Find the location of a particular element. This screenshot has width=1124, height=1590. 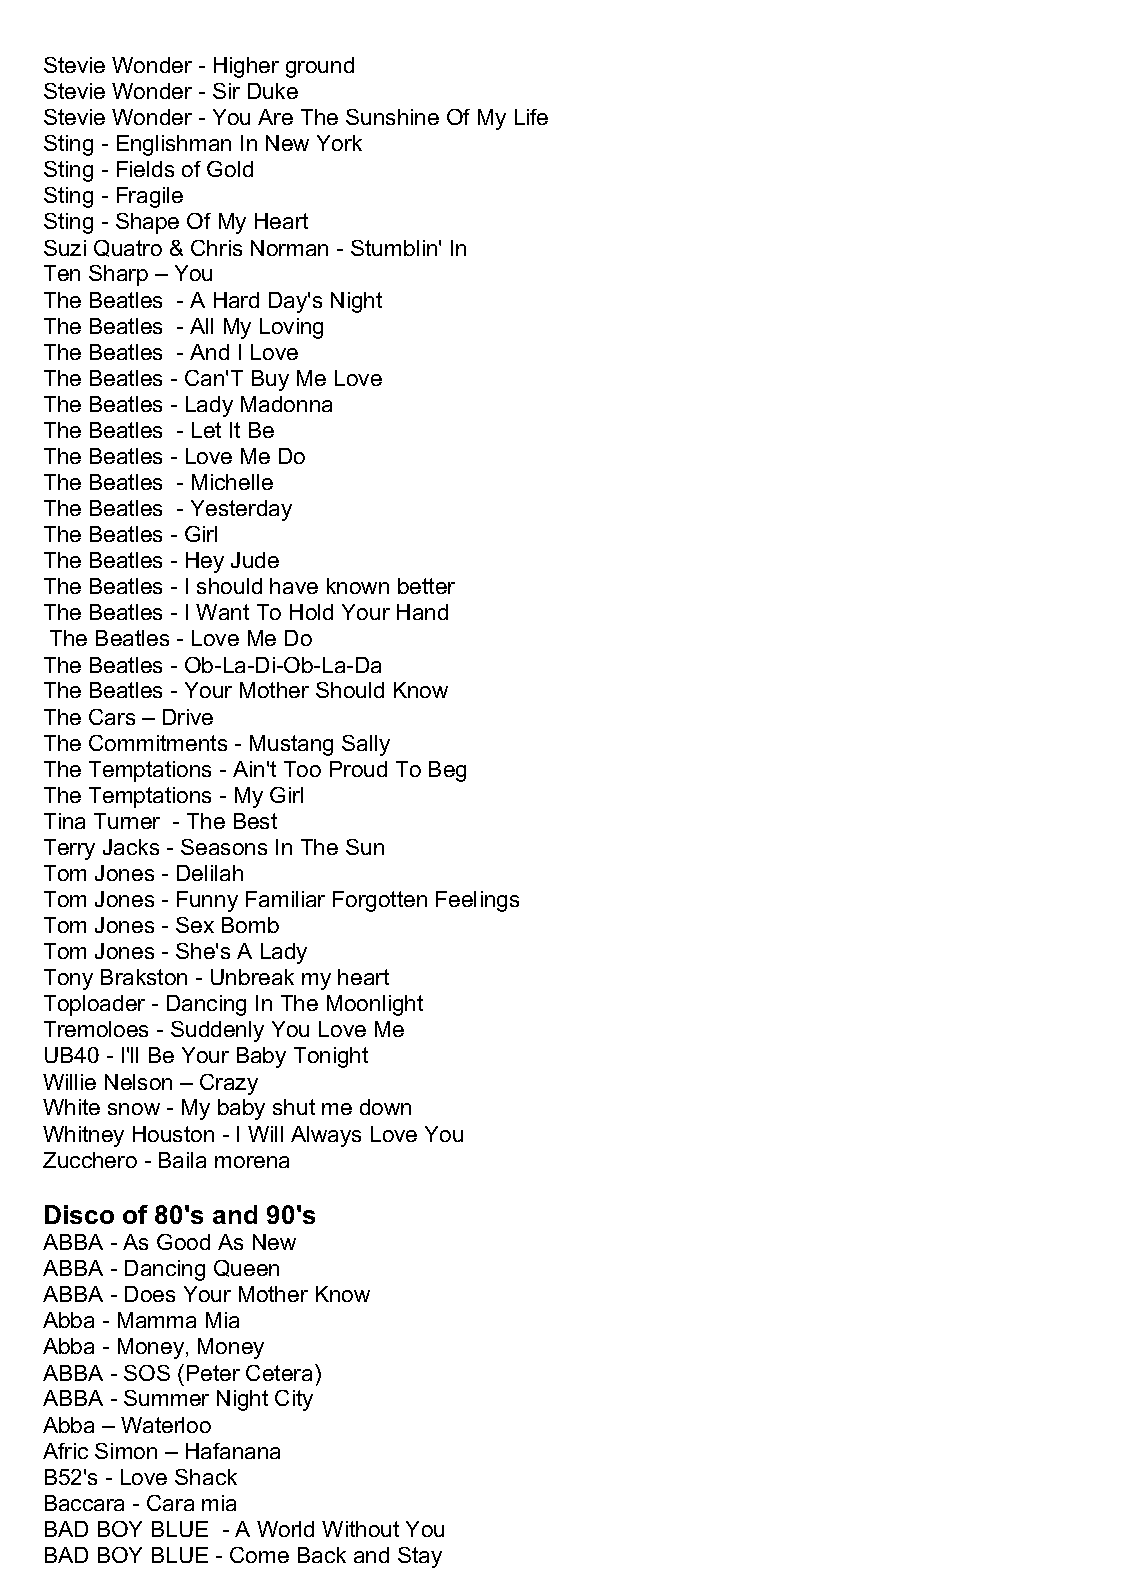

Life is located at coordinates (531, 117).
